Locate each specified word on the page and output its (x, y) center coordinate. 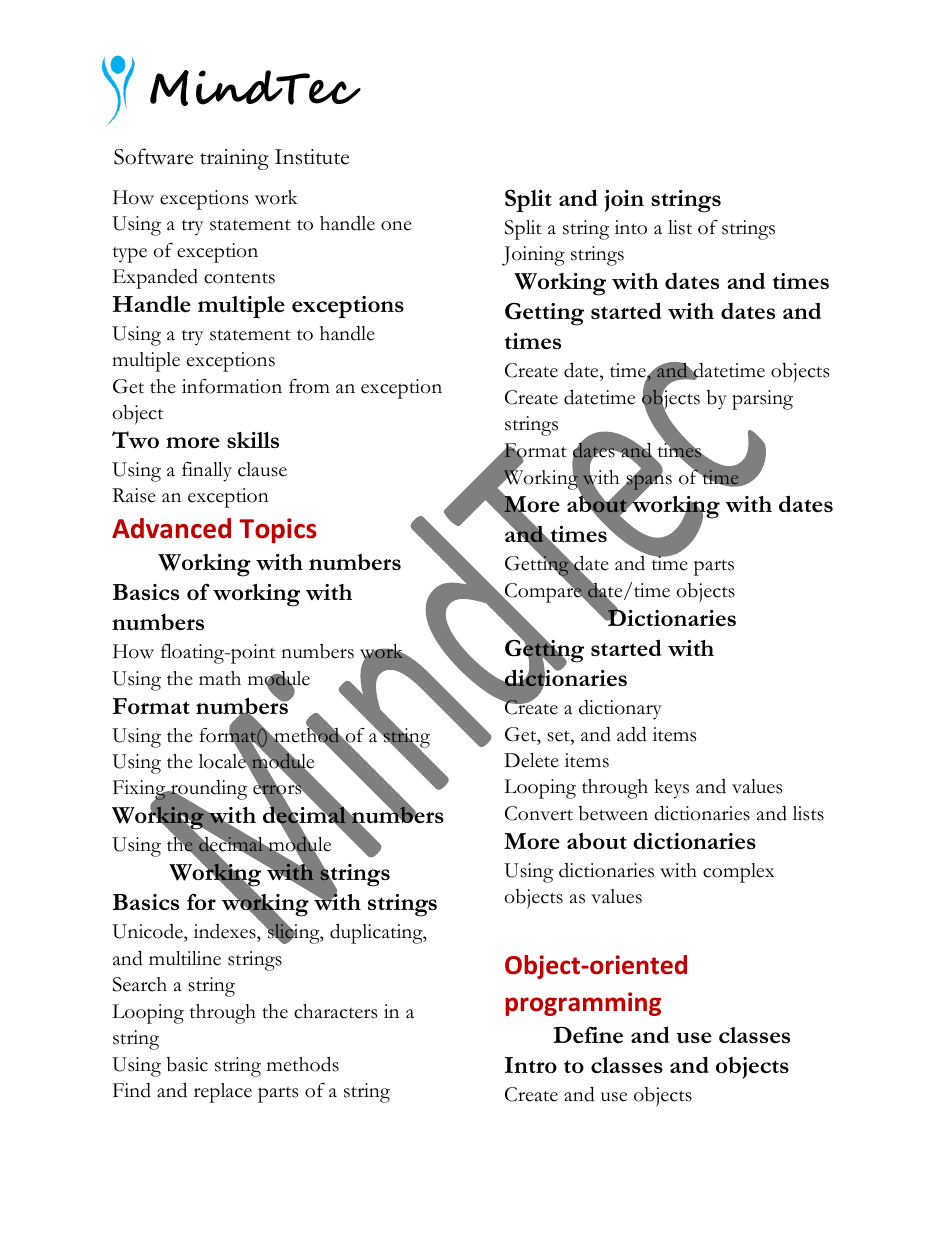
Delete (531, 760)
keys (672, 789)
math (220, 678)
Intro (531, 1065)
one (396, 226)
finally (207, 472)
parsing (762, 400)
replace (223, 1093)
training (234, 159)
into (631, 227)
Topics (278, 530)
